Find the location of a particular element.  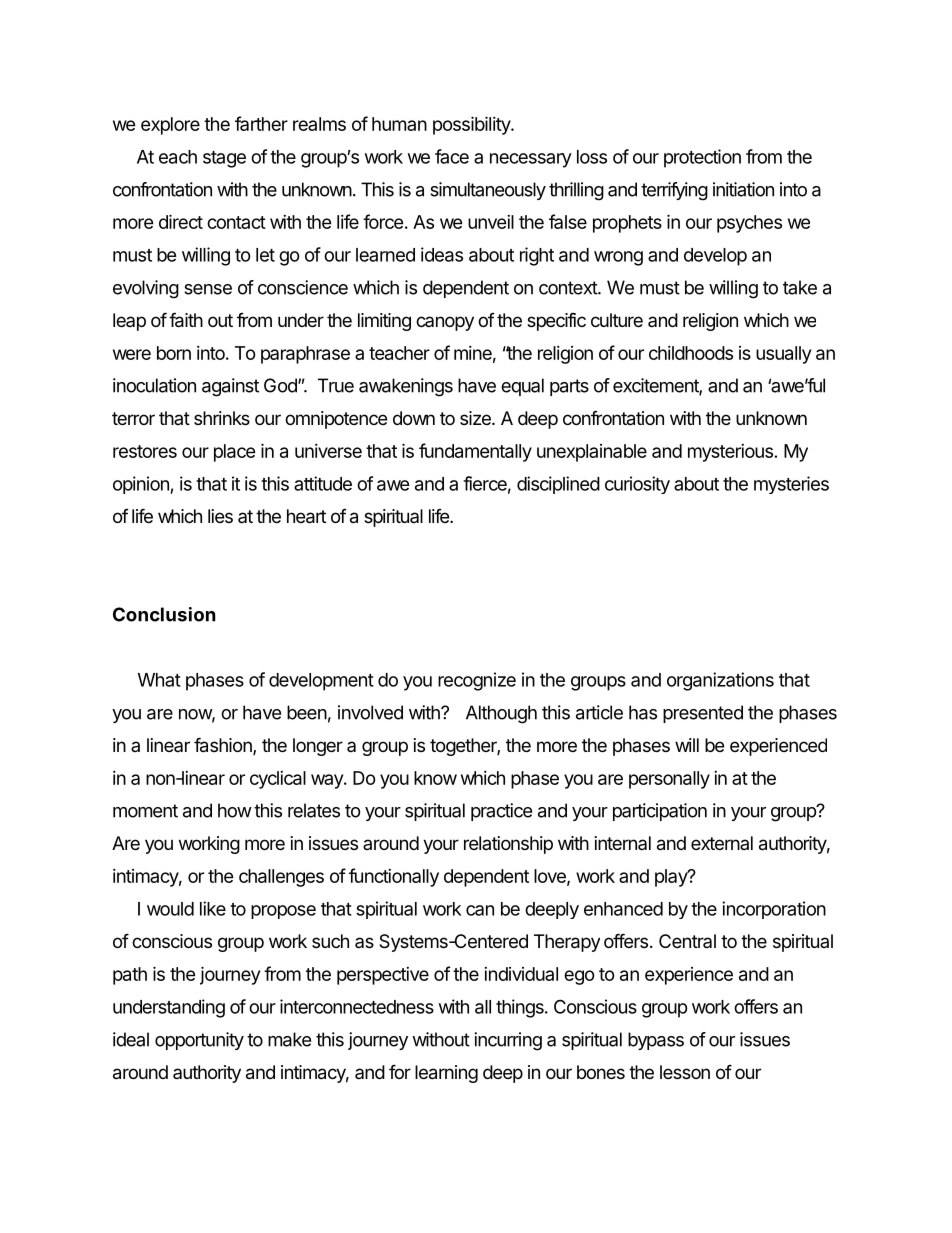

how is located at coordinates (235, 810).
